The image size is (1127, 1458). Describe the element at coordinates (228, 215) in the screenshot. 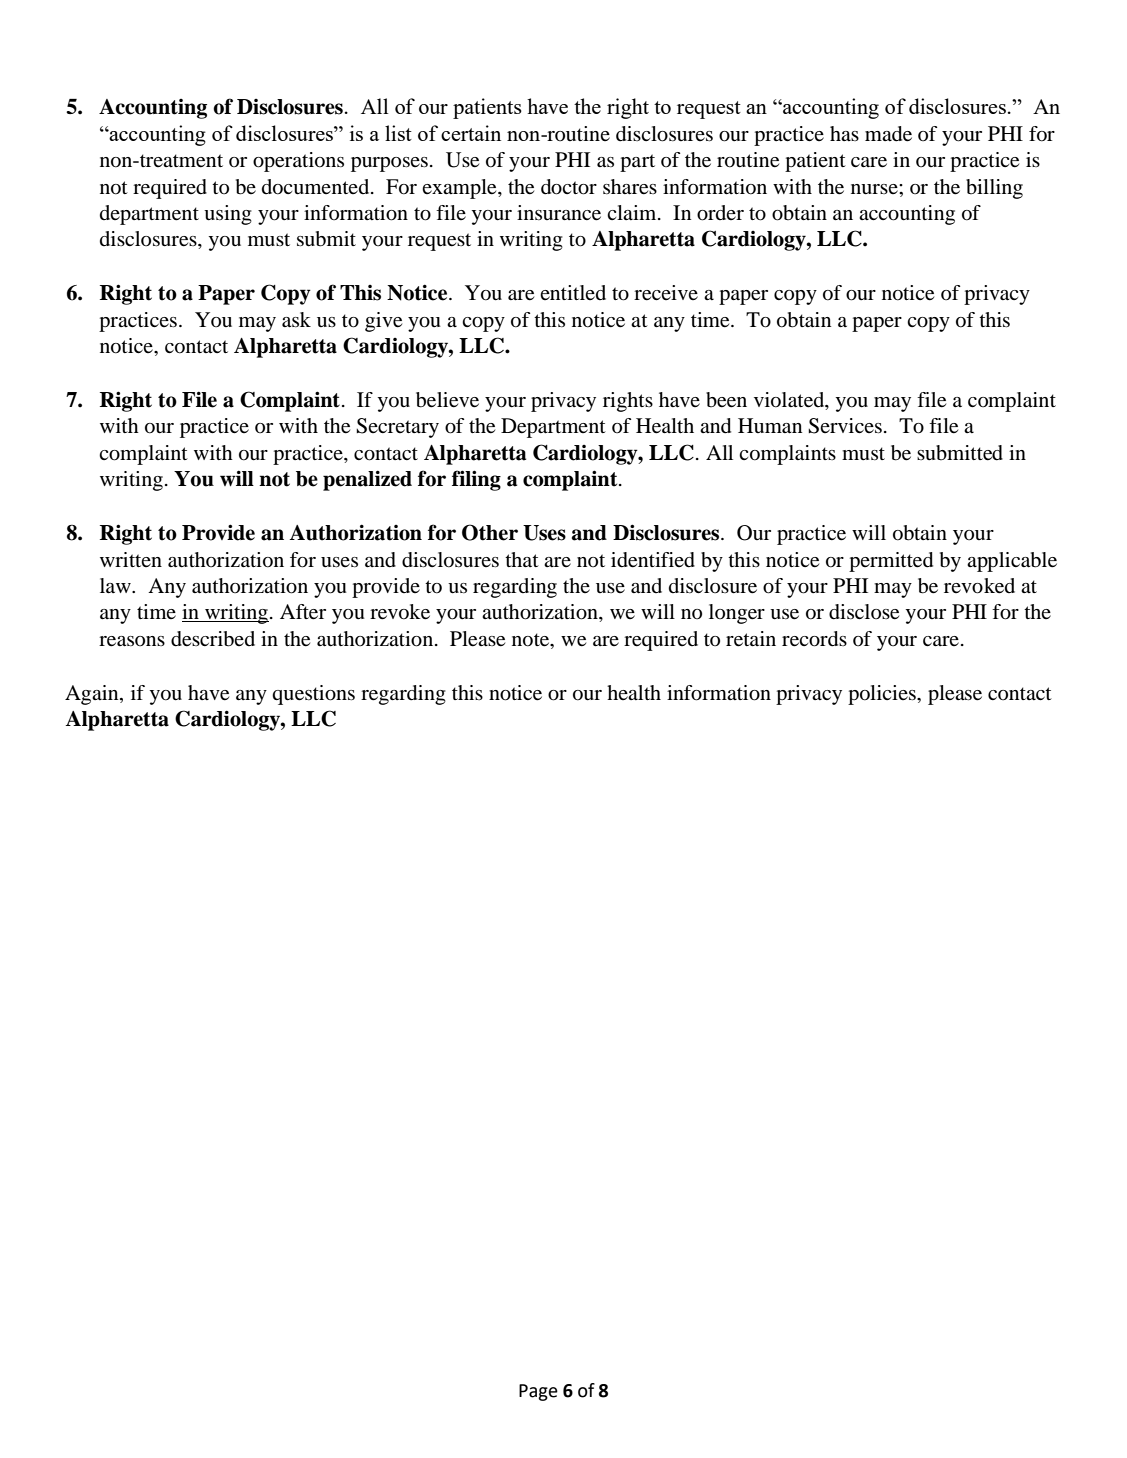

I see `using` at that location.
